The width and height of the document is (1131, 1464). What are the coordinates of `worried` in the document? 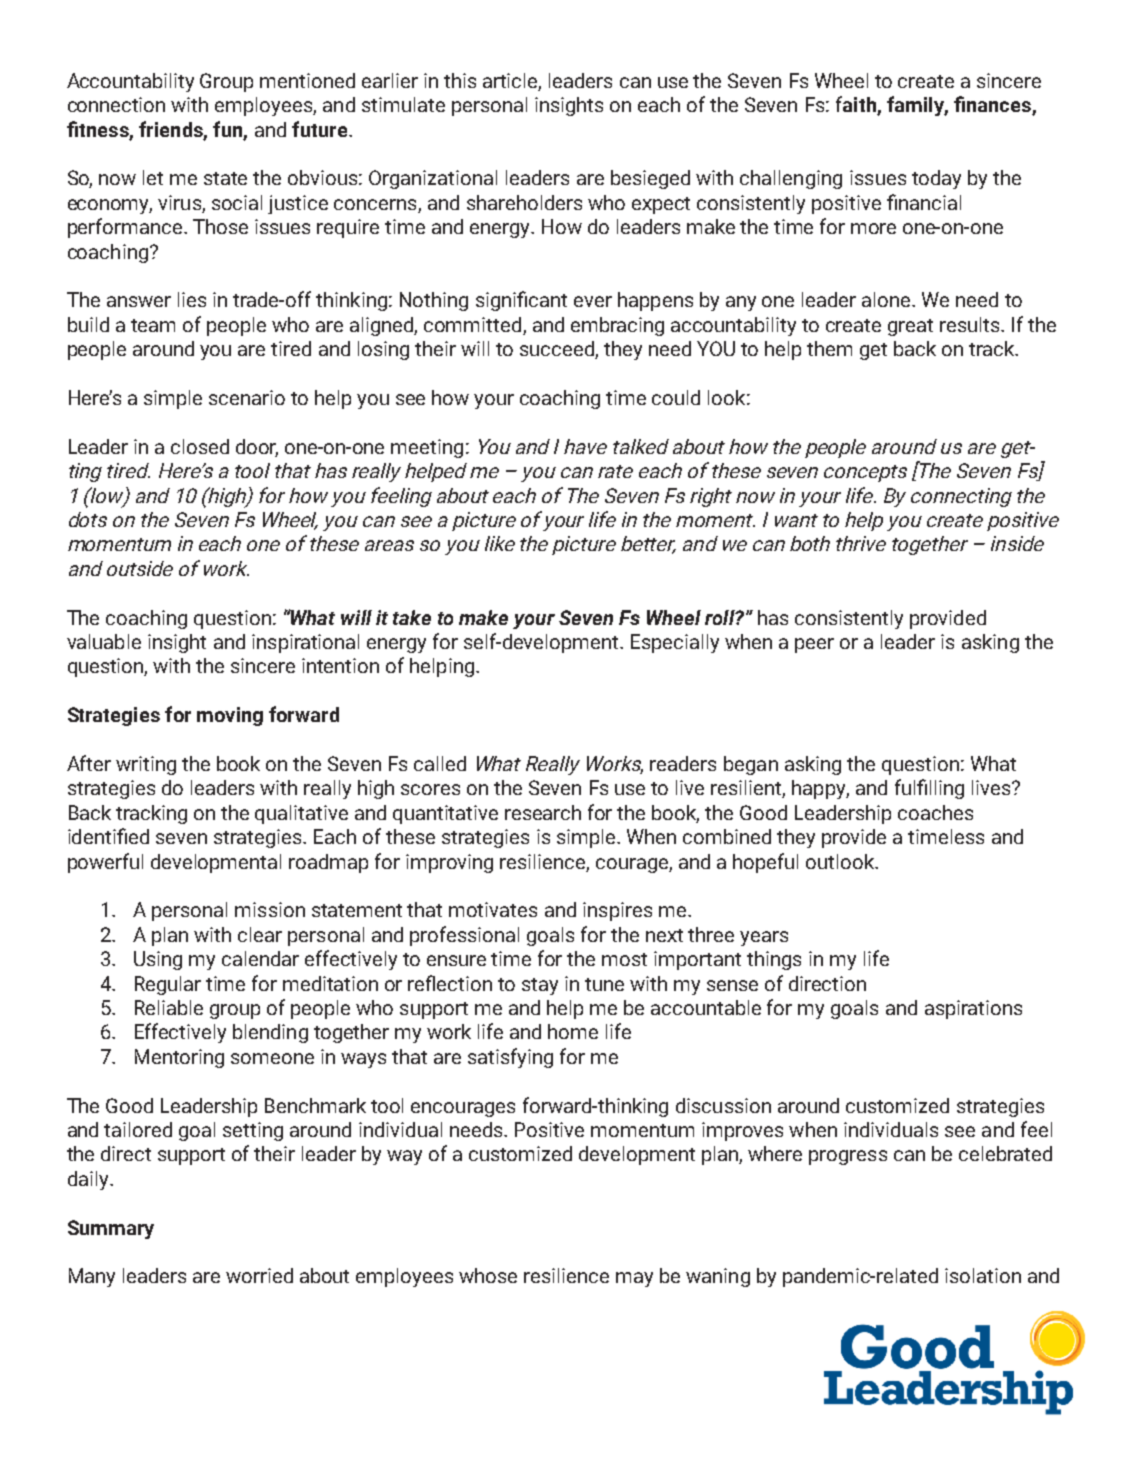 It's located at (259, 1275).
